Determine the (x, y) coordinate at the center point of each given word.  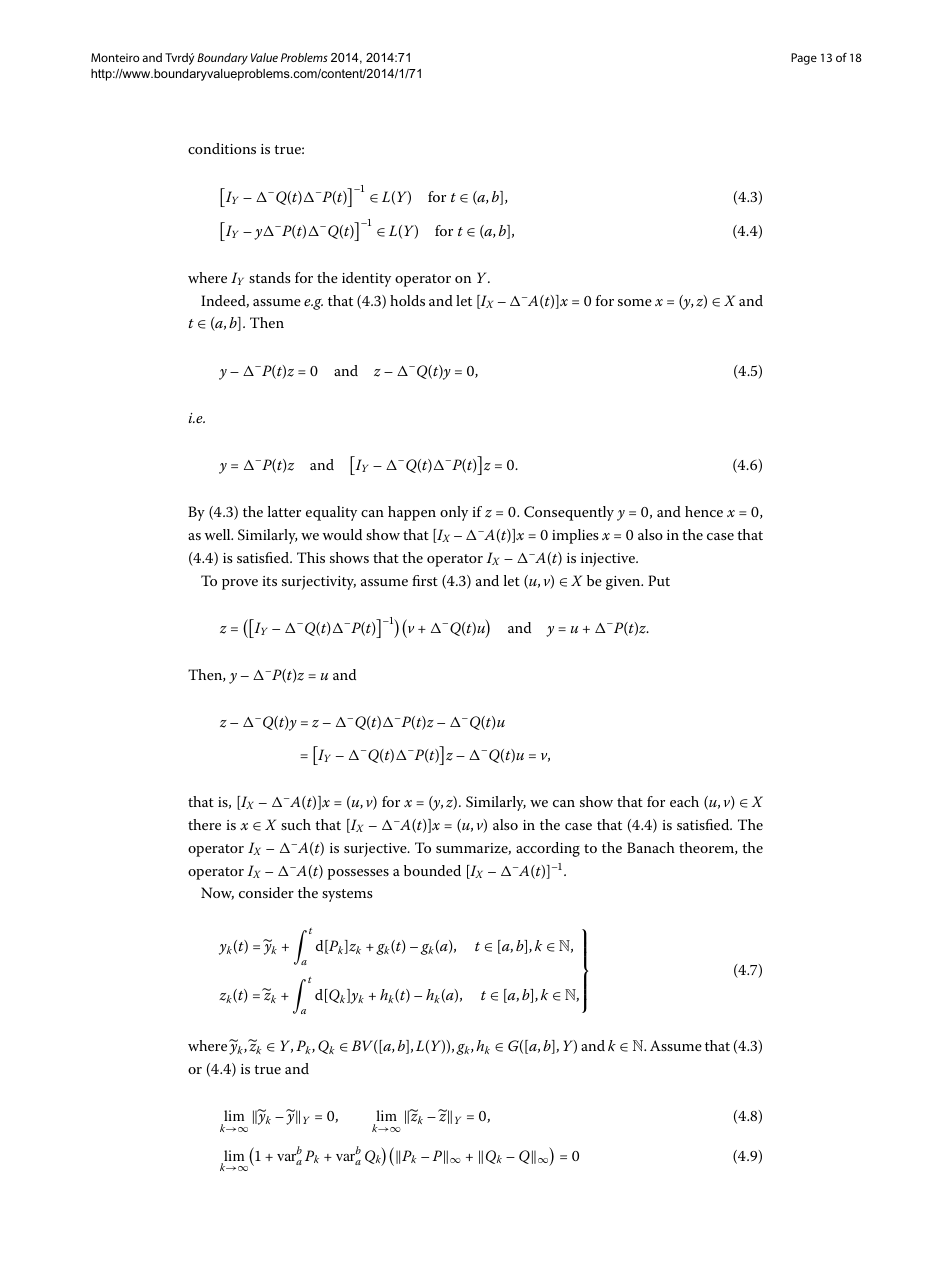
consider (266, 892)
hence (704, 511)
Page (804, 59)
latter (284, 511)
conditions (222, 148)
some (635, 302)
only (454, 513)
